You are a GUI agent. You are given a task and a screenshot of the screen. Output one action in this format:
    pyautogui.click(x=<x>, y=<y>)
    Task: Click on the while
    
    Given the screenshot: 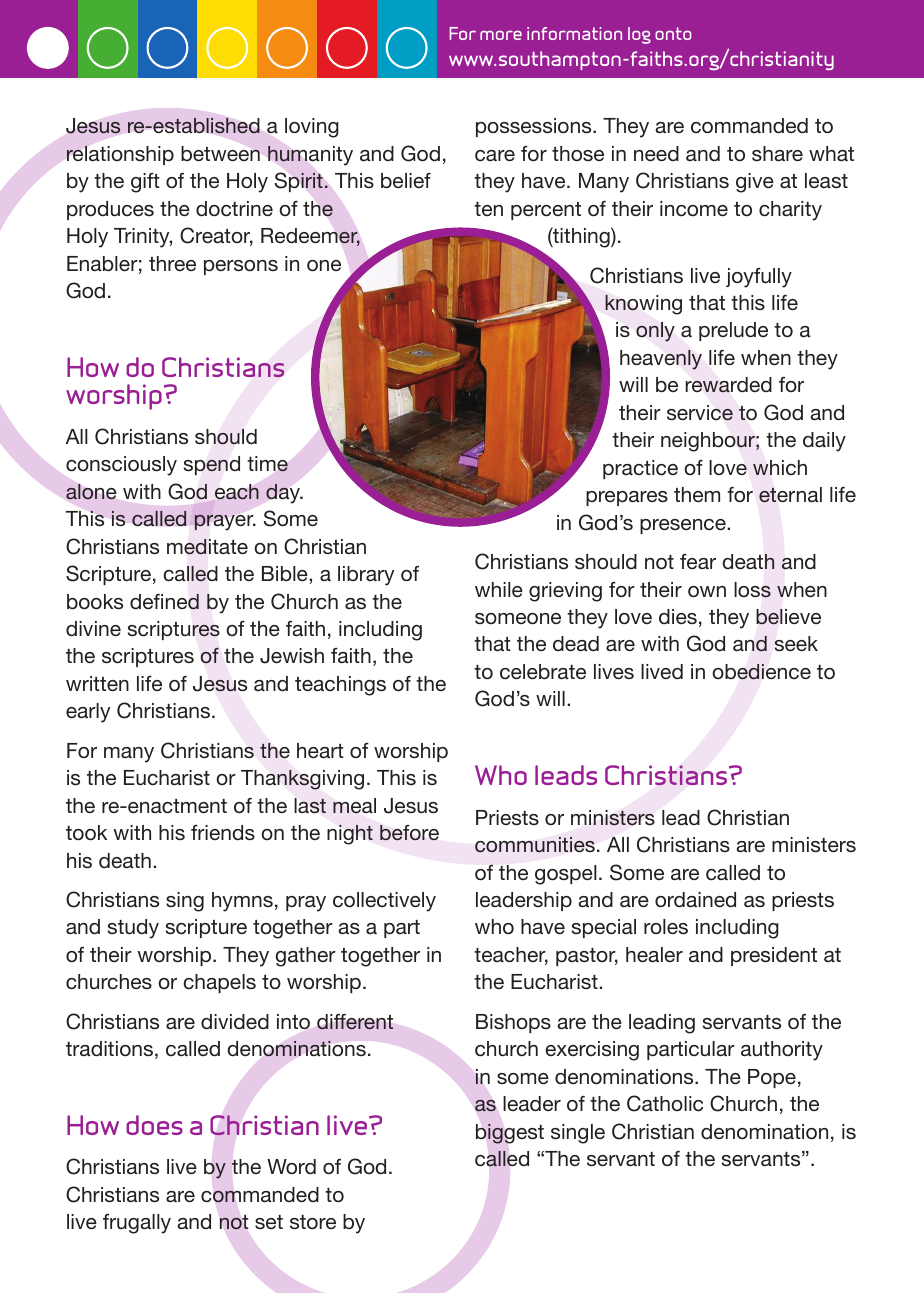 What is the action you would take?
    pyautogui.click(x=499, y=589)
